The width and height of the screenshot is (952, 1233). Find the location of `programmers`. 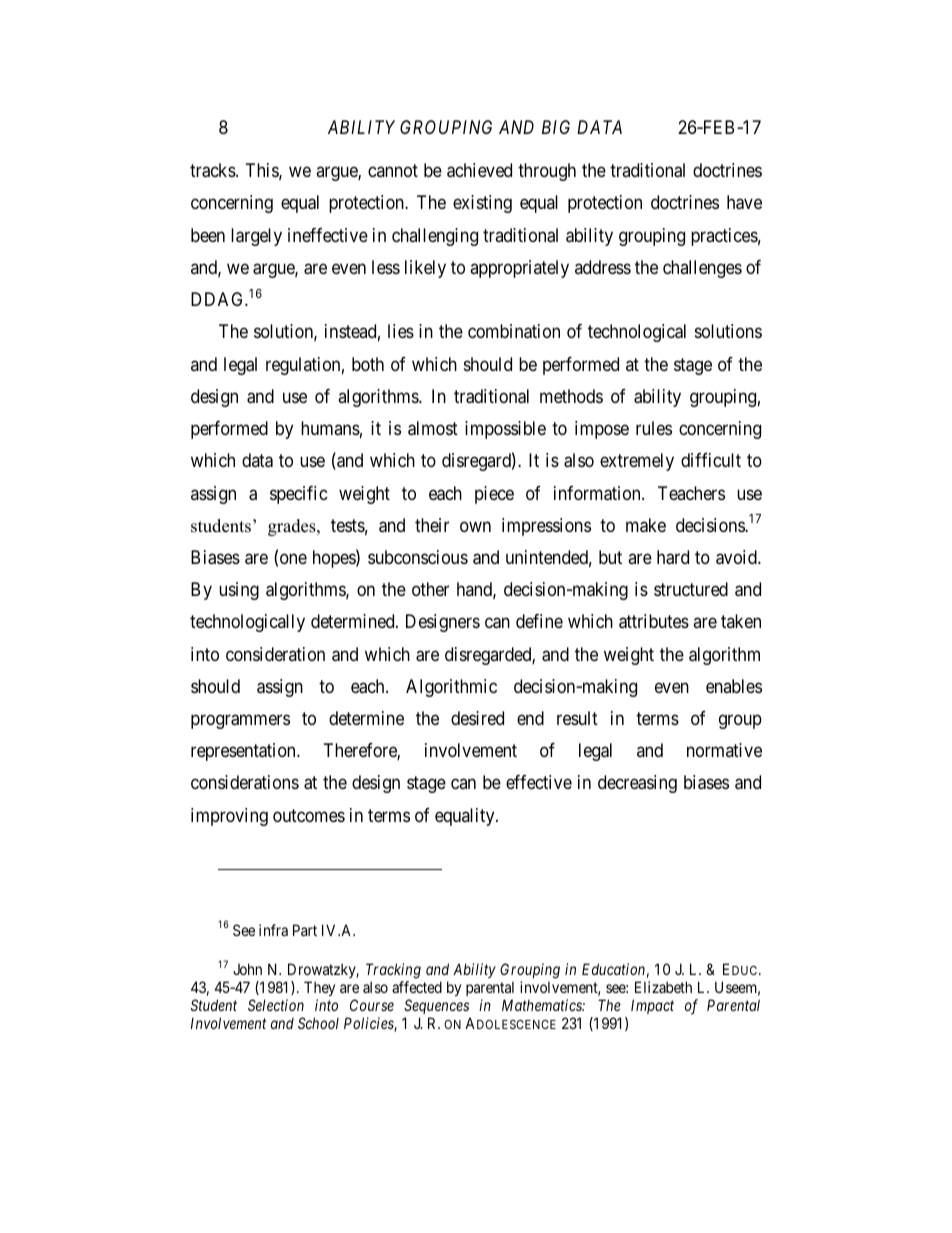

programmers is located at coordinates (240, 721).
